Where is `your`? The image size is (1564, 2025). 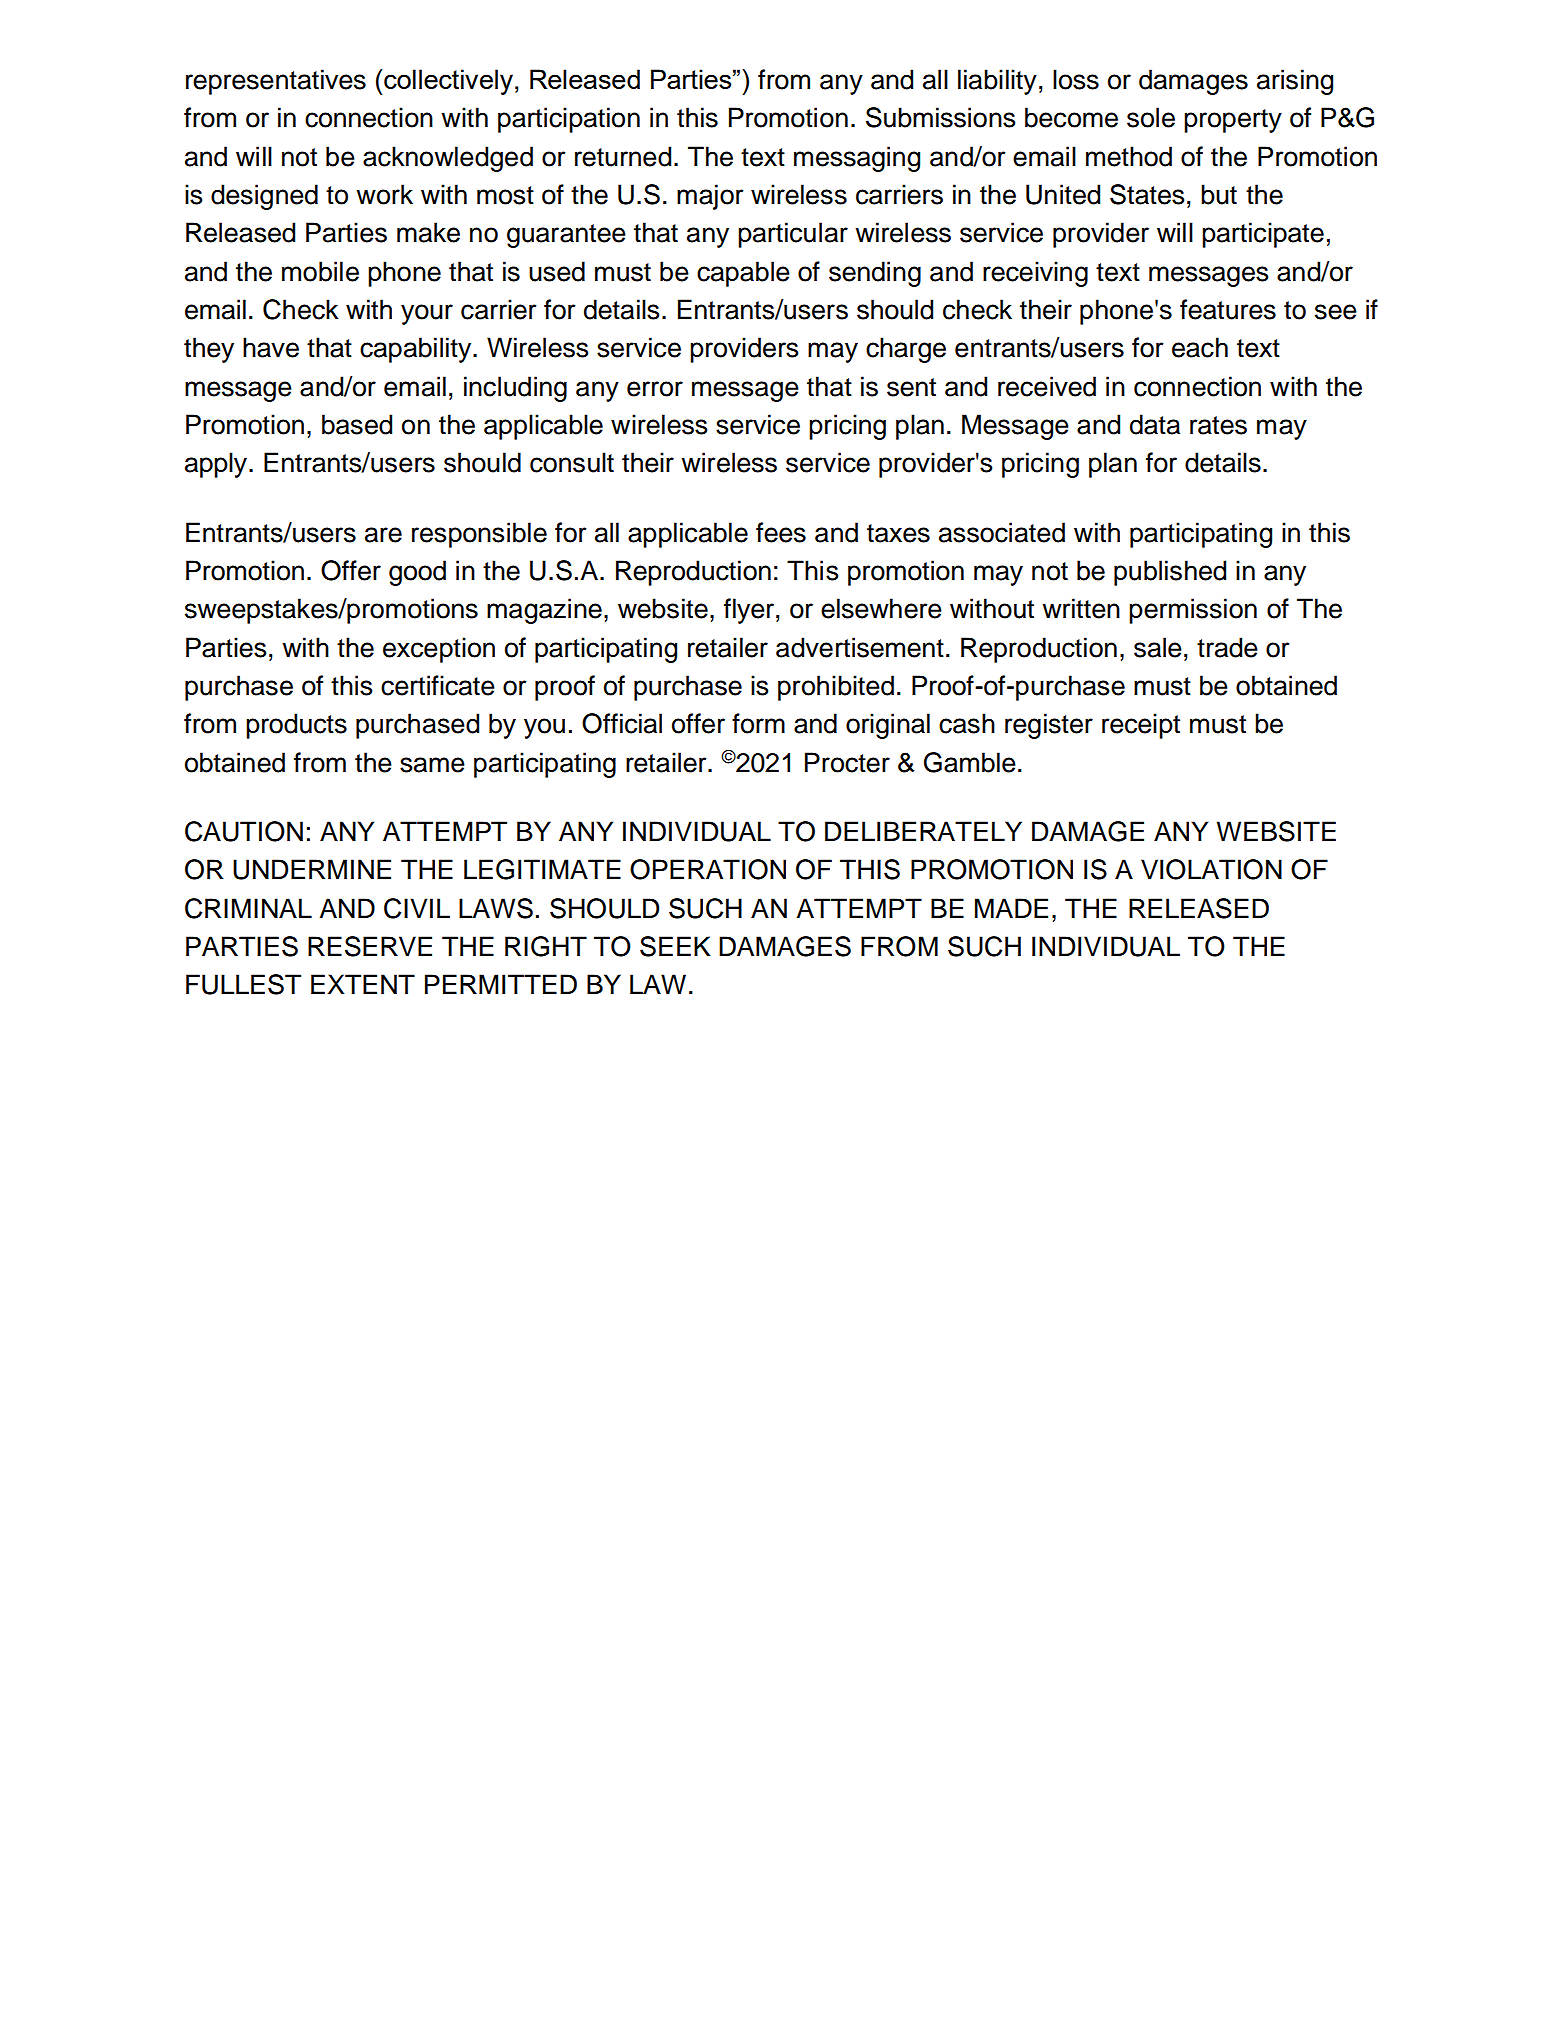 your is located at coordinates (427, 314).
